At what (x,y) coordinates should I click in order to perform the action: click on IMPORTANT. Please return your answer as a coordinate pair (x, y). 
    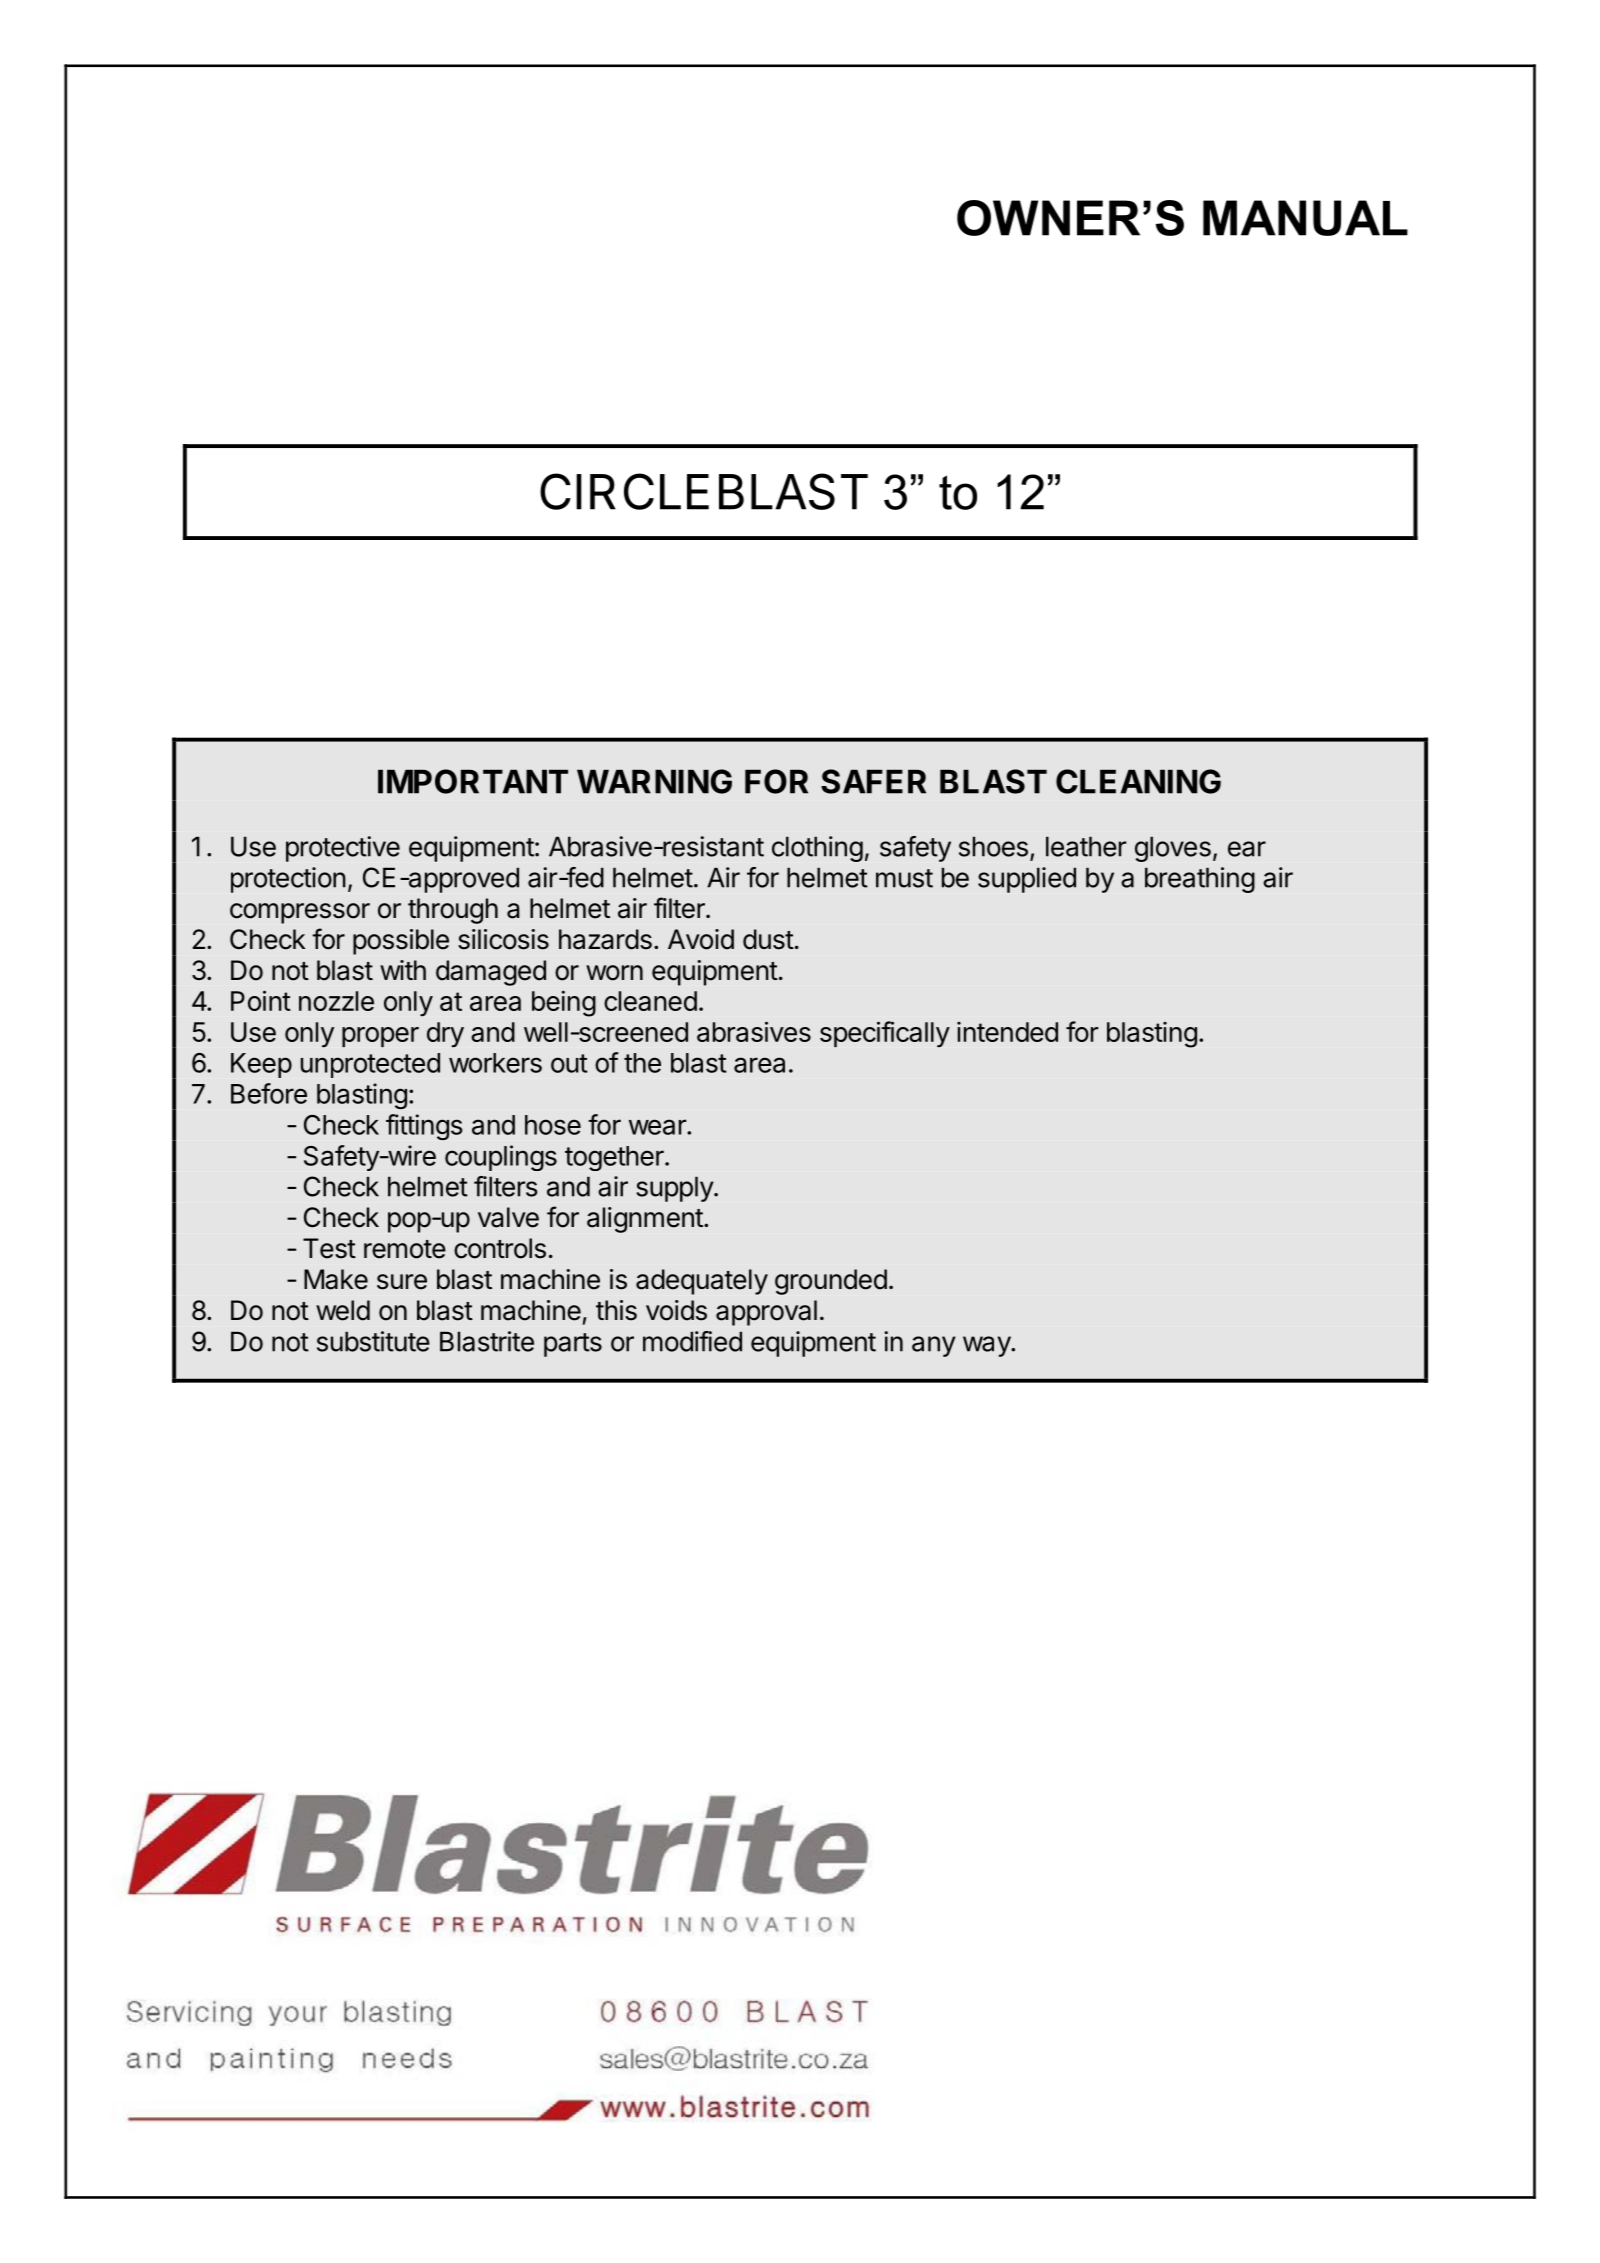
    Looking at the image, I should click on (473, 781).
